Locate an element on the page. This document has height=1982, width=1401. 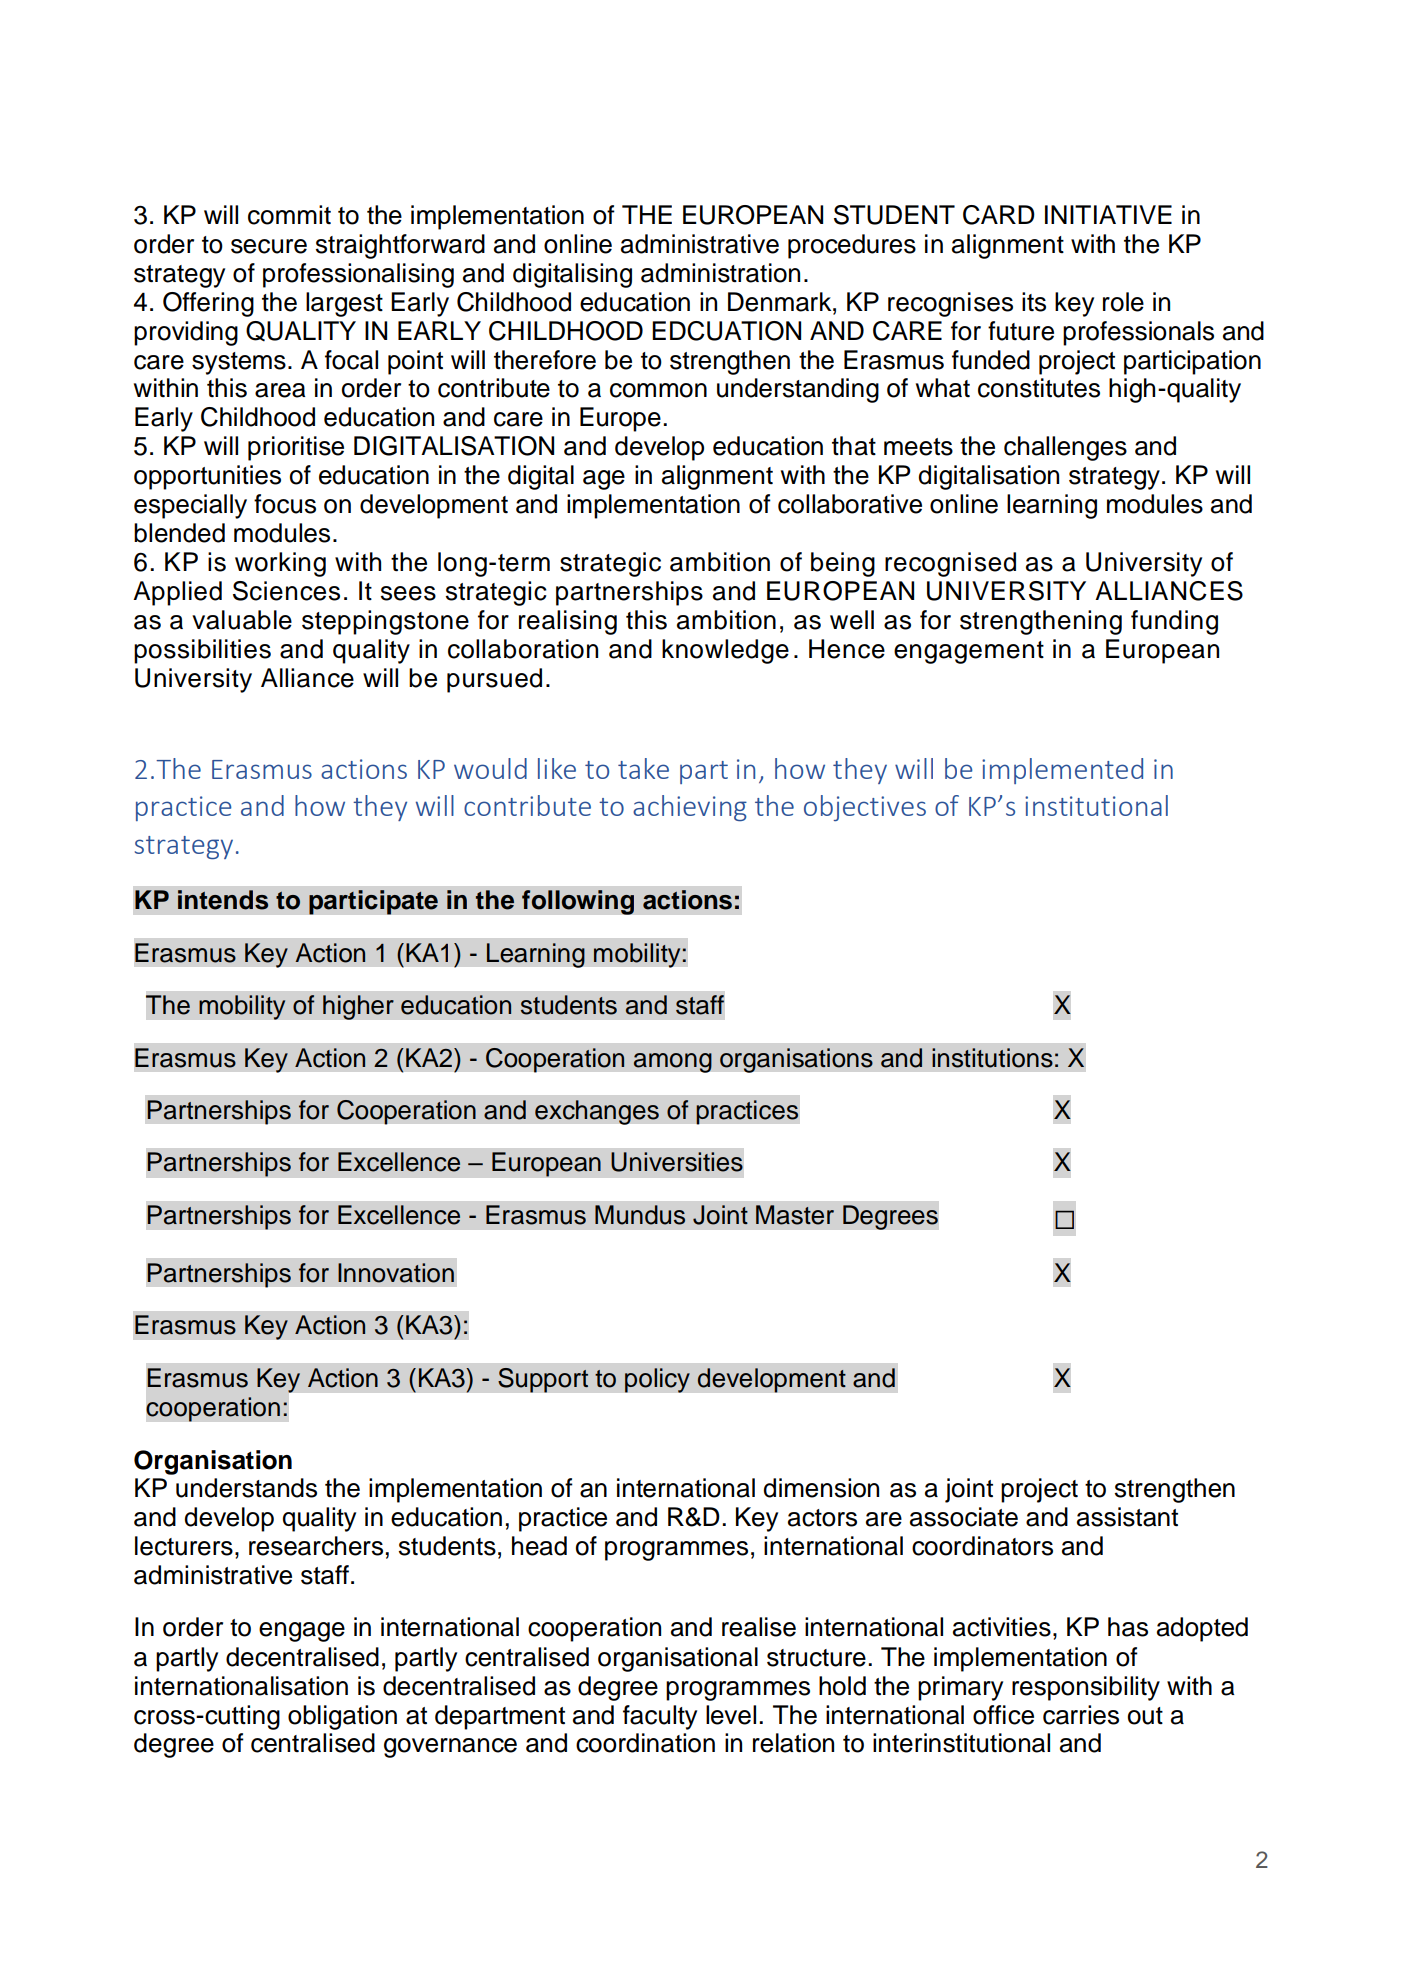
Innovation is located at coordinates (396, 1273).
